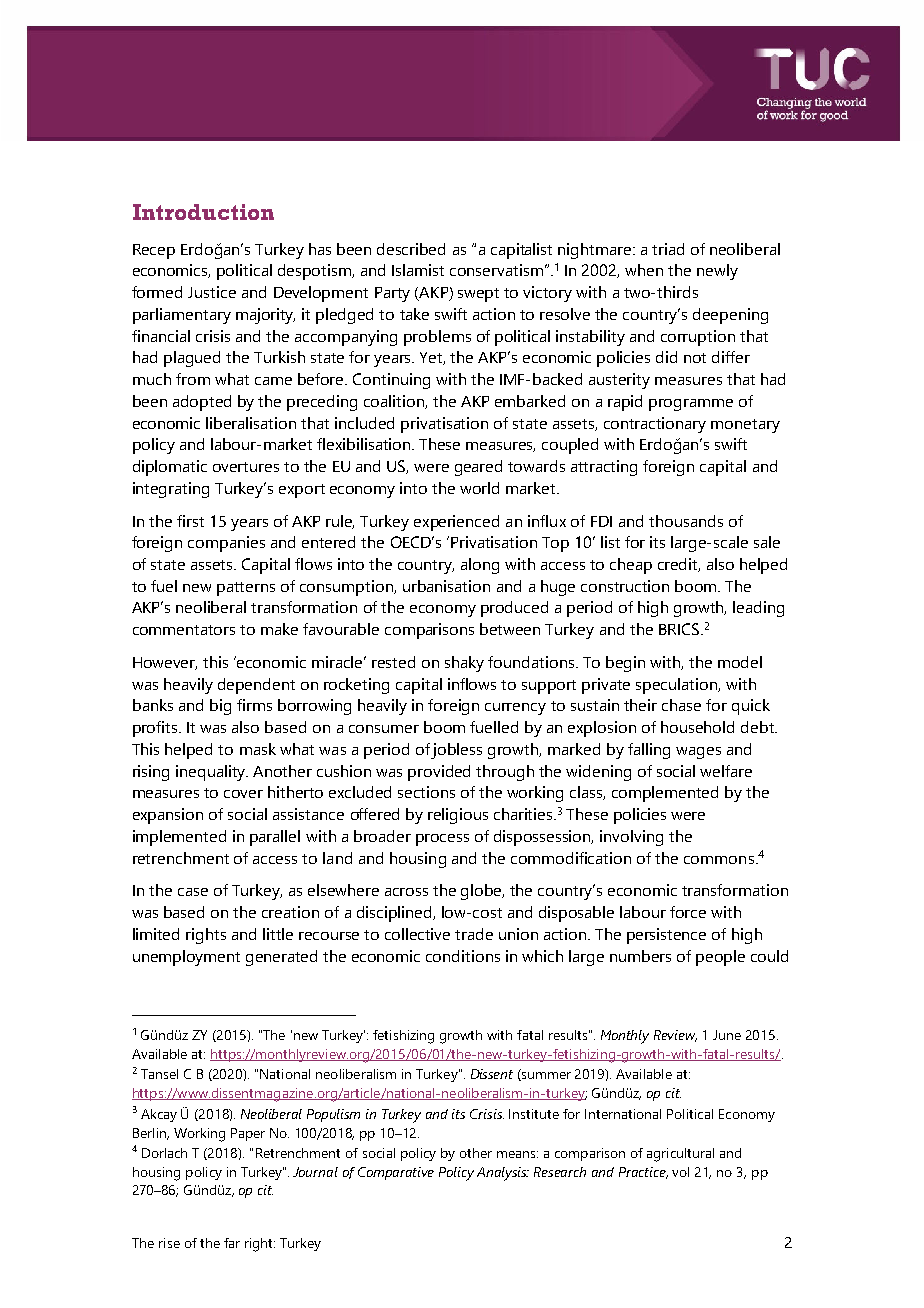 This image has width=924, height=1308. I want to click on Analysis, so click(503, 1174).
